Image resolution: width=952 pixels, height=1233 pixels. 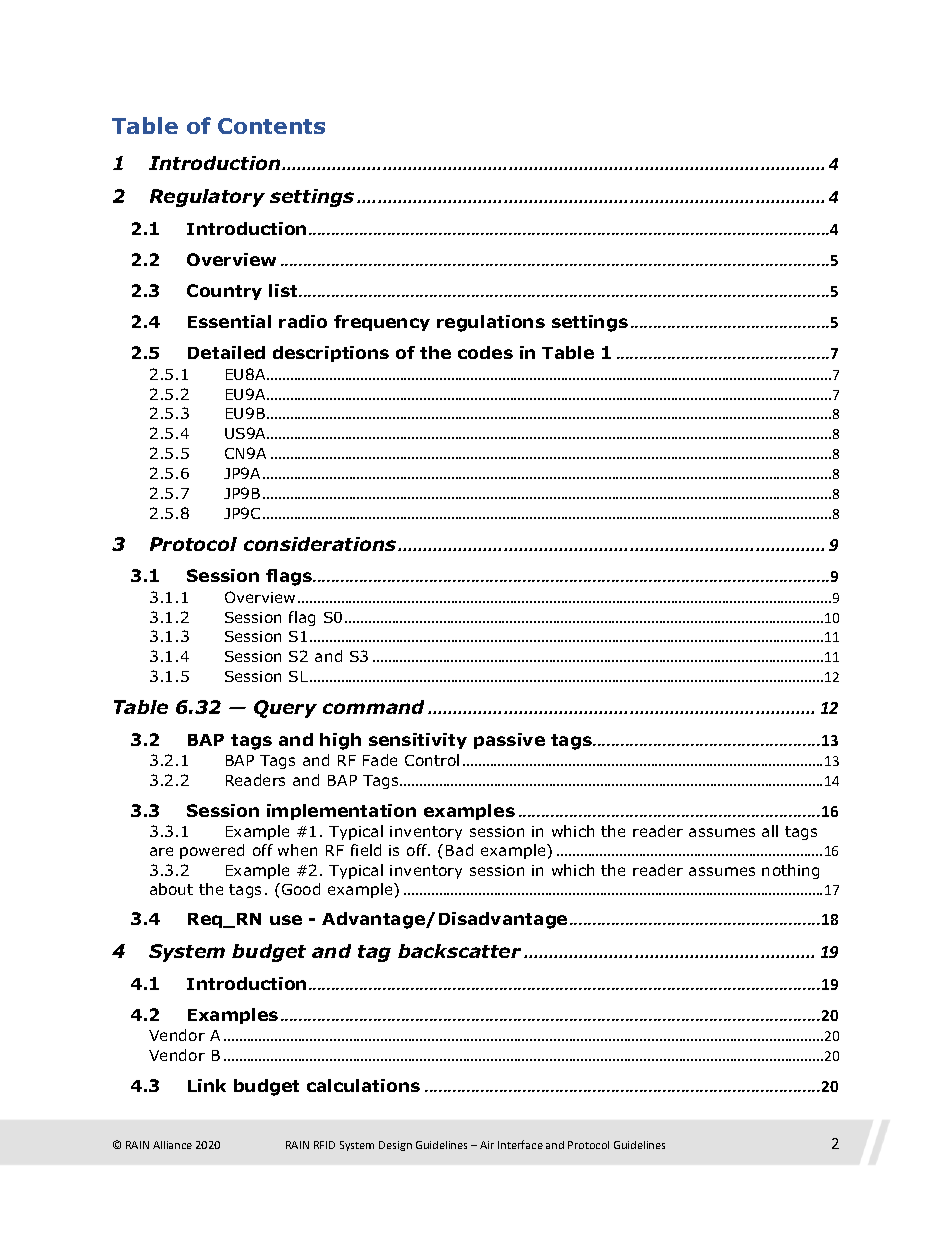 What do you see at coordinates (790, 871) in the document?
I see `nothing` at bounding box center [790, 871].
